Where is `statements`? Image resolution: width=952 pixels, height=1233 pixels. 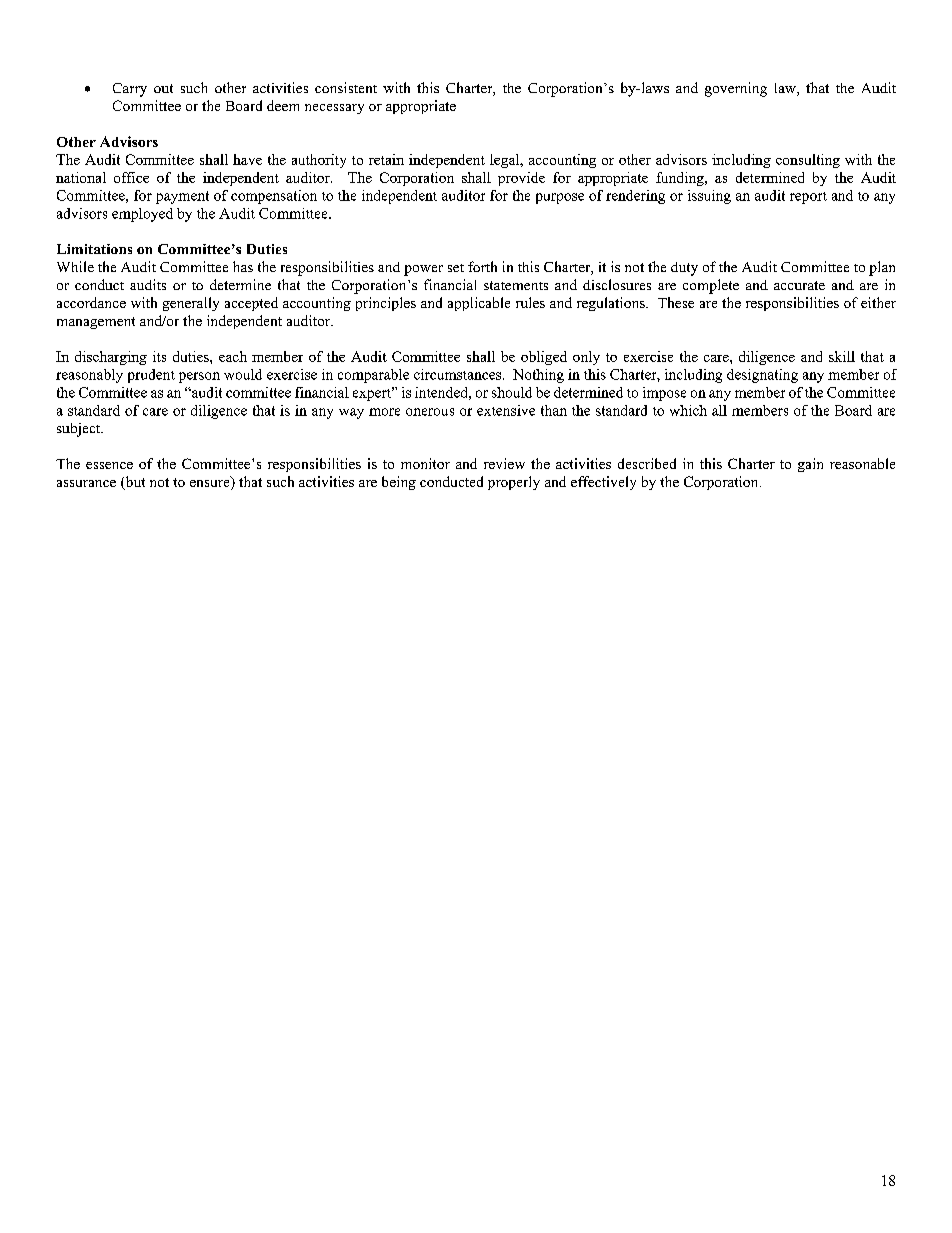
statements is located at coordinates (516, 285).
